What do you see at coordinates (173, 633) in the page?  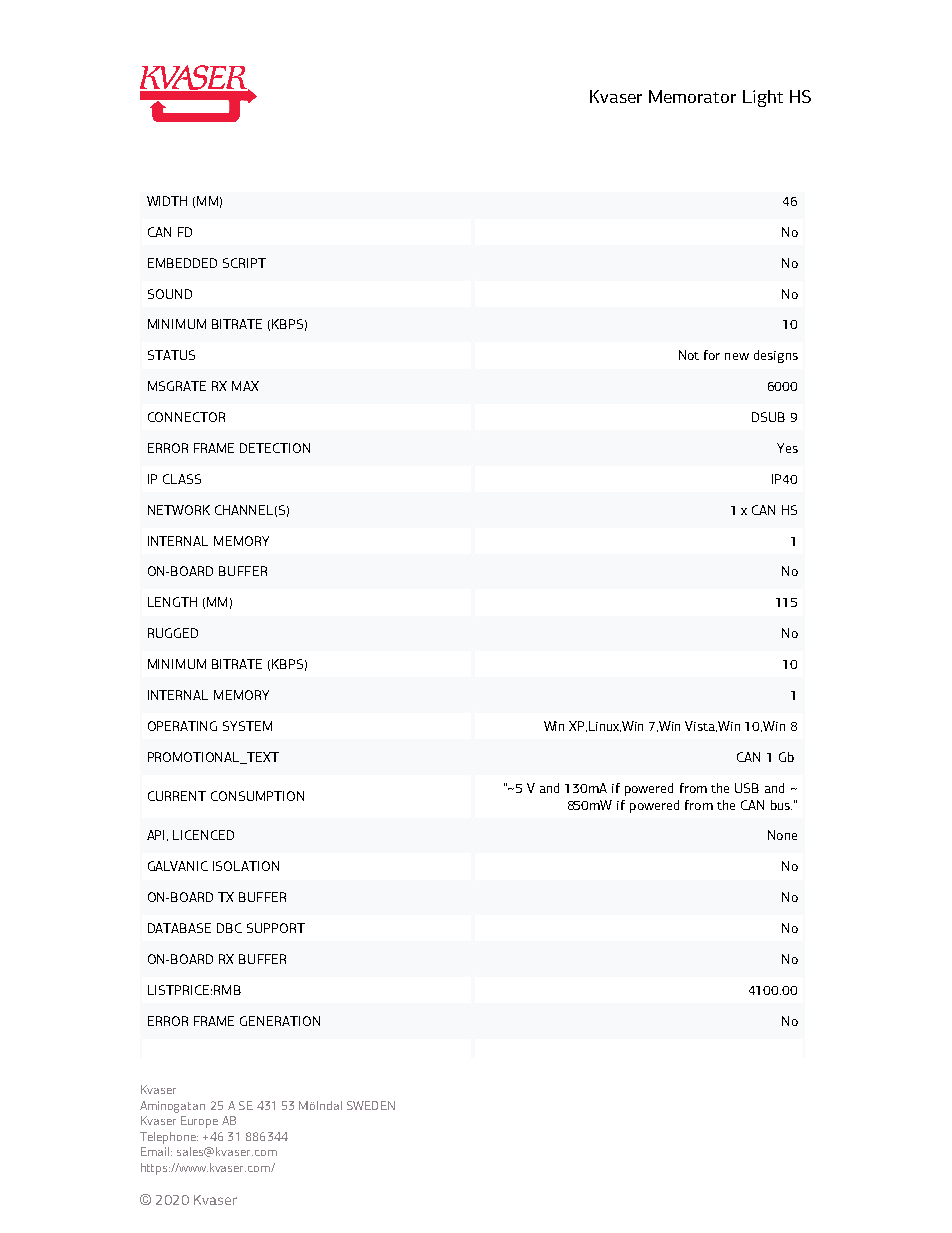 I see `RUGGED` at bounding box center [173, 633].
